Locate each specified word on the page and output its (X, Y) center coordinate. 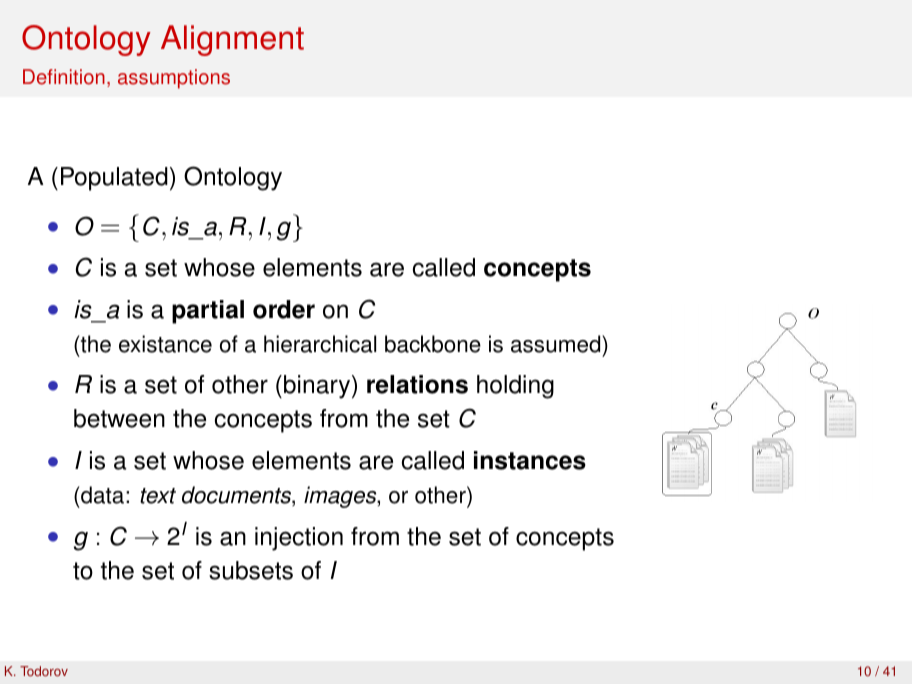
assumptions (174, 79)
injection (299, 539)
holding (515, 387)
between (119, 418)
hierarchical (320, 344)
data (102, 495)
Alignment (232, 40)
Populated (114, 179)
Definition (64, 77)
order (284, 309)
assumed (557, 344)
